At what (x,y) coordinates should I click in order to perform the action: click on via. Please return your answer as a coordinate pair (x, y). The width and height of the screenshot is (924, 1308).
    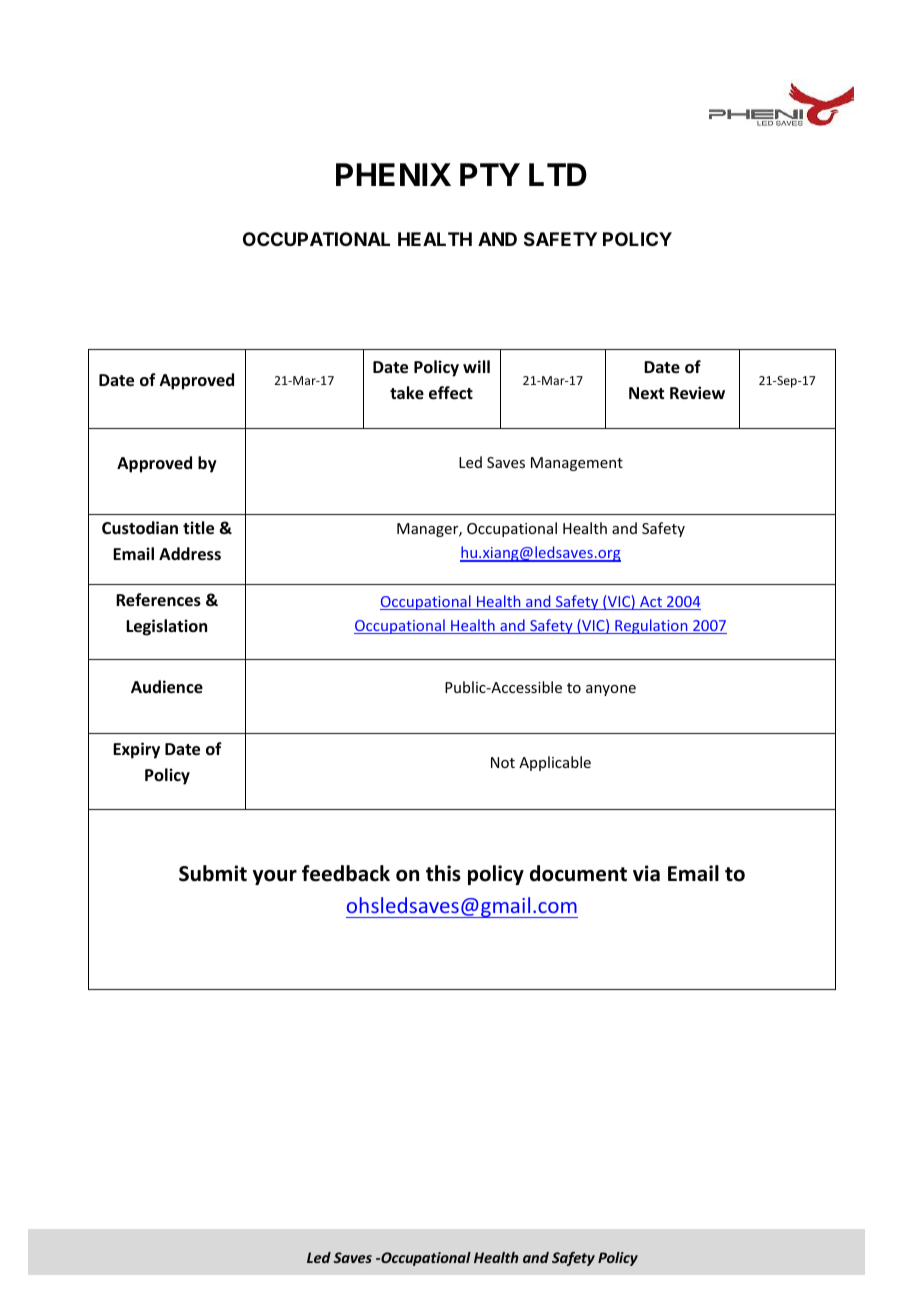
    Looking at the image, I should click on (646, 873).
